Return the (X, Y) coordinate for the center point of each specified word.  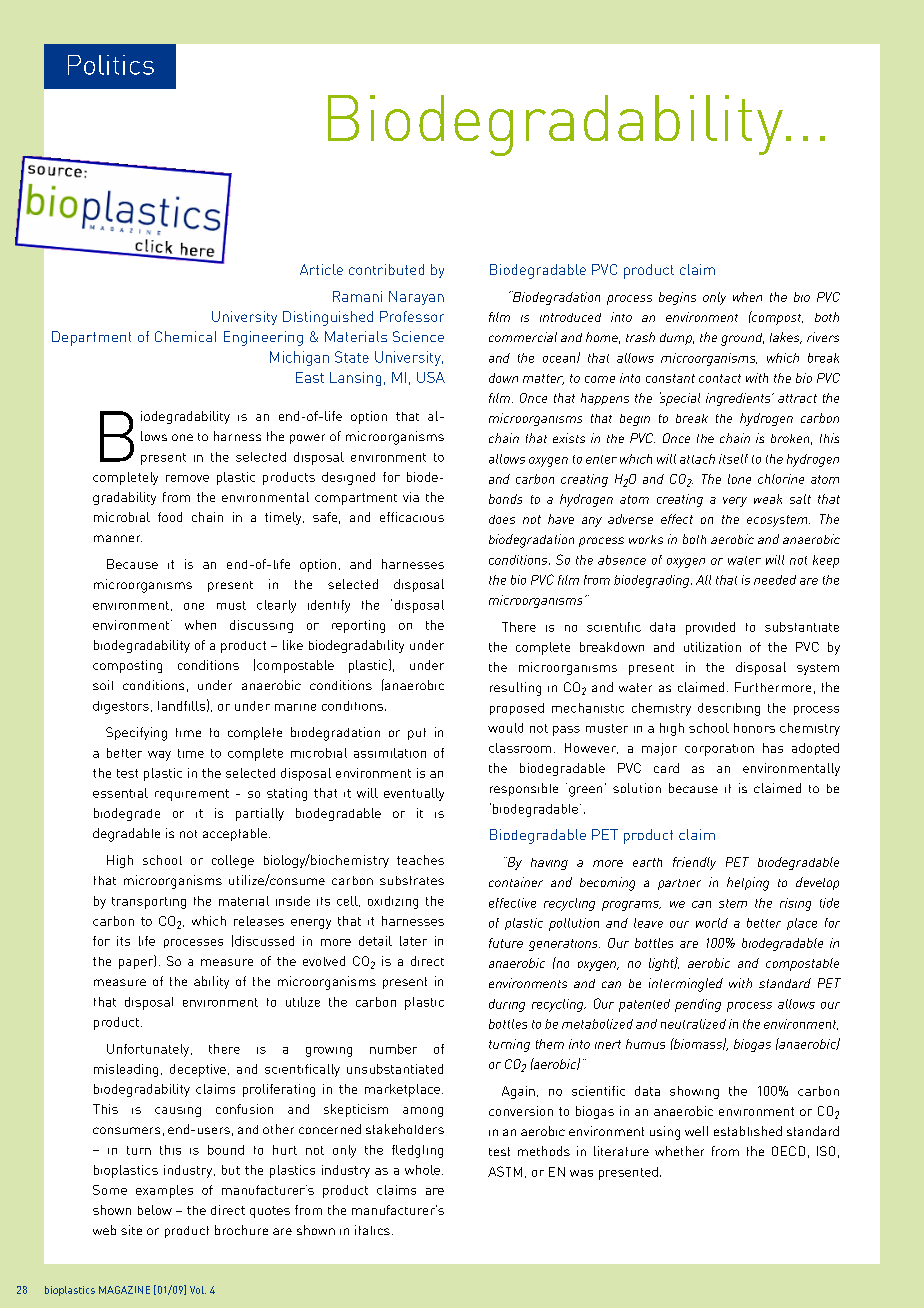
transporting (149, 903)
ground (742, 339)
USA (431, 377)
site (131, 1230)
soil (103, 685)
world (712, 923)
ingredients (739, 399)
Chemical (185, 336)
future (506, 943)
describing (729, 709)
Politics (111, 65)
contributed (386, 269)
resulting (515, 689)
